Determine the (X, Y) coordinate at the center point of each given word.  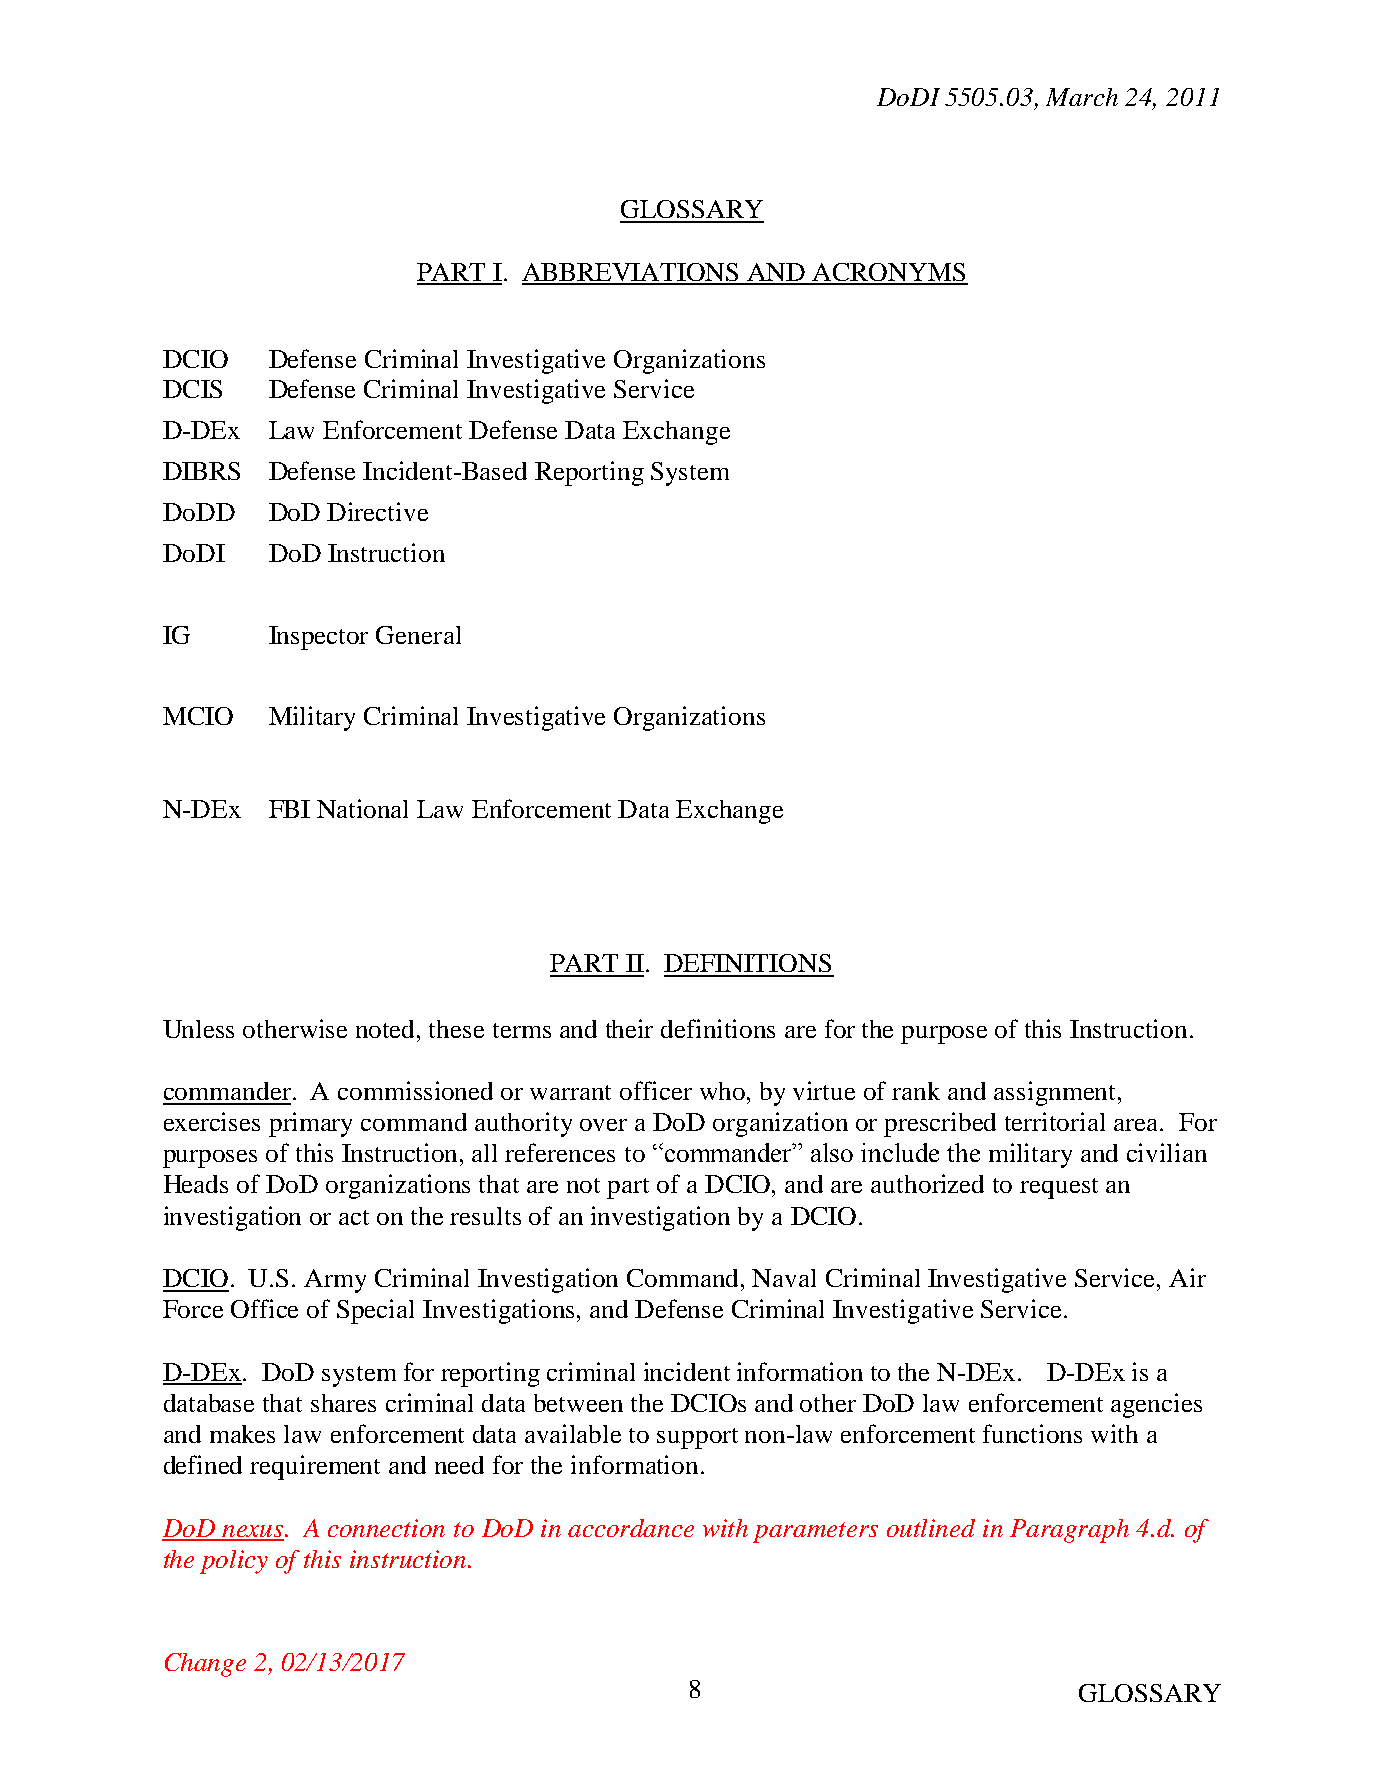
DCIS (192, 389)
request (1059, 1188)
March (1082, 97)
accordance (631, 1528)
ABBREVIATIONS (631, 273)
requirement (315, 1467)
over (603, 1125)
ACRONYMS (889, 273)
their (629, 1028)
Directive (377, 511)
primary (310, 1124)
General (418, 635)
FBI (289, 809)
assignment (1054, 1093)
